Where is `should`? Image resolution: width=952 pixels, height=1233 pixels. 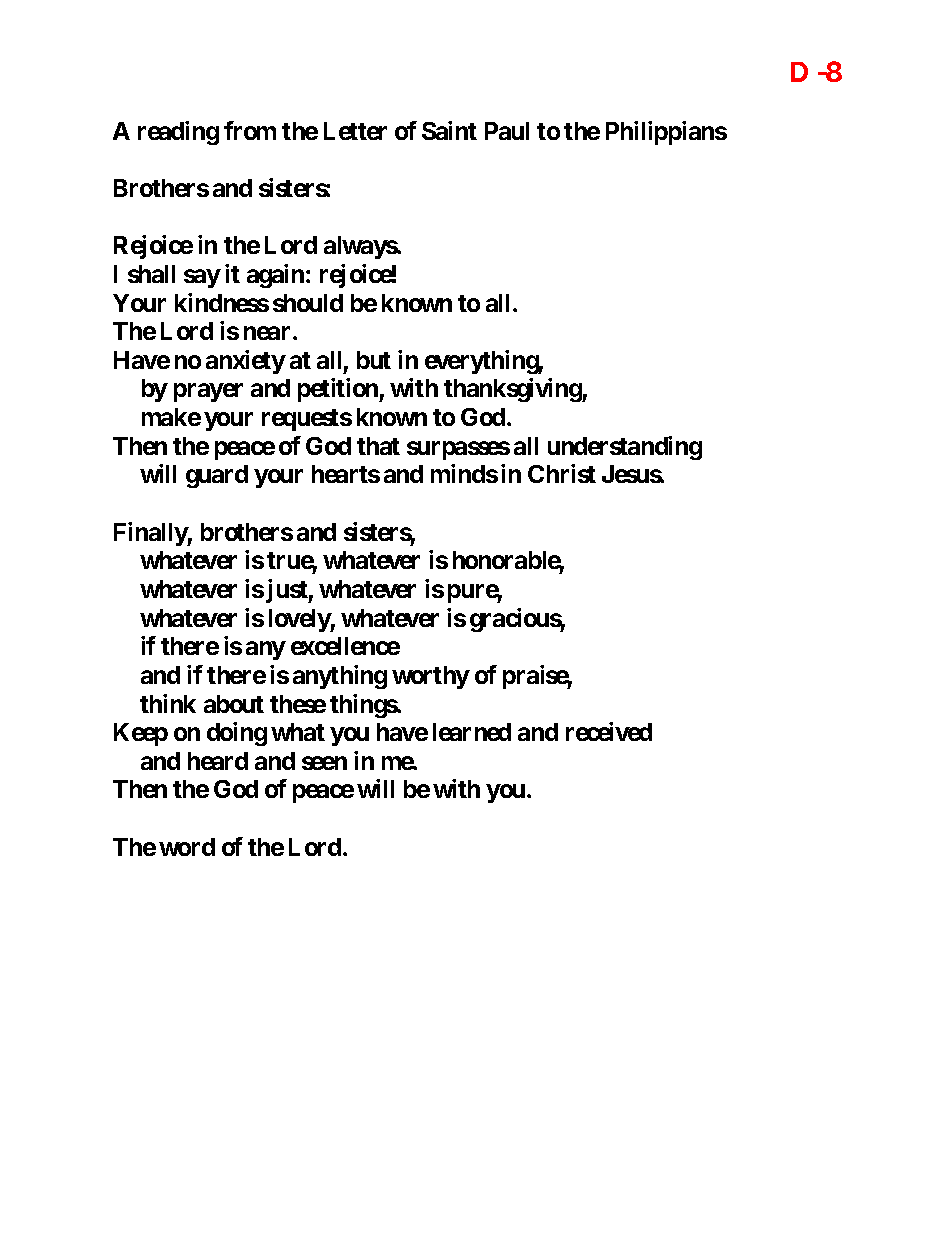 should is located at coordinates (308, 303).
